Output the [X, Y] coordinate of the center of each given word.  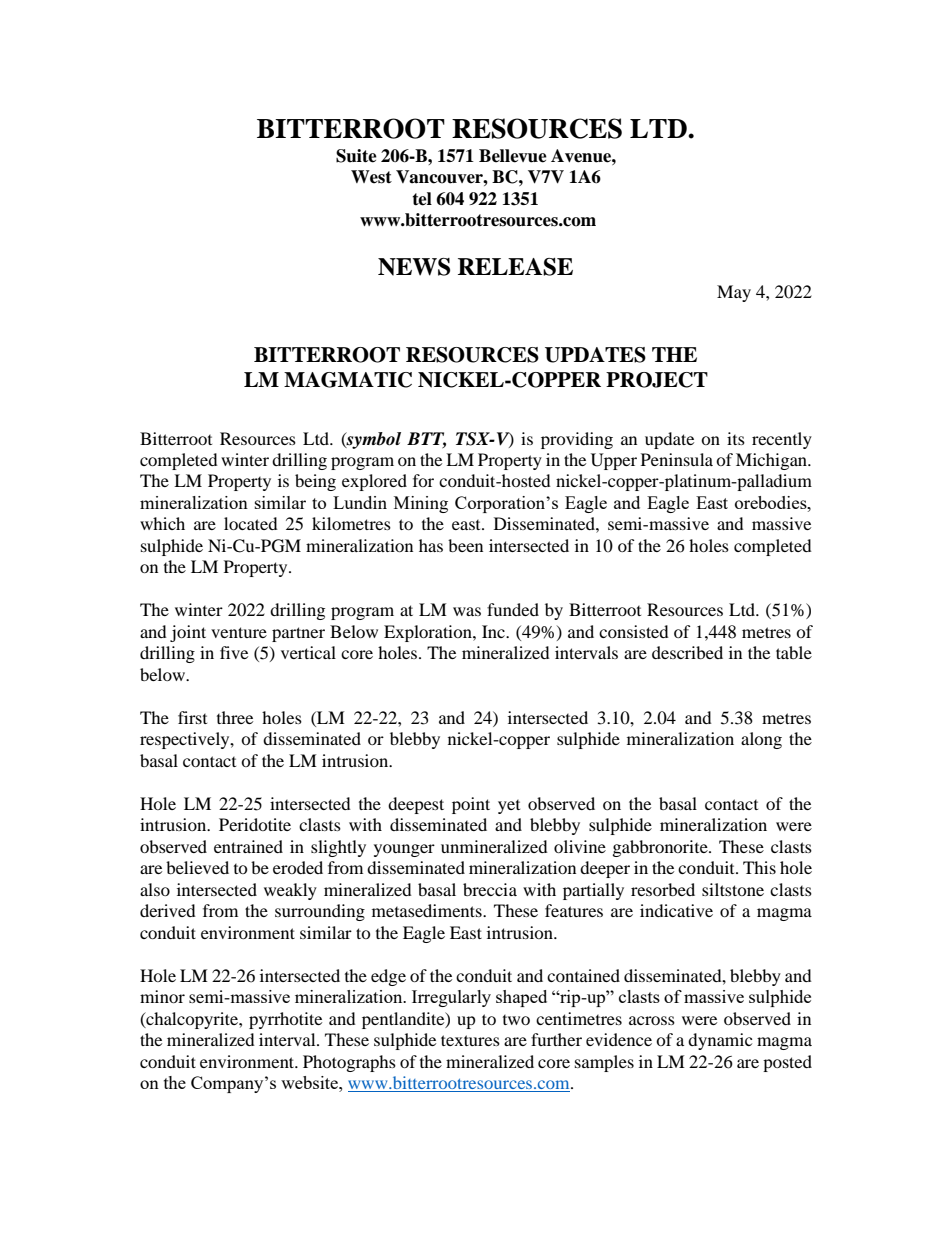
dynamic [720, 1041]
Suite [356, 156]
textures [470, 1040]
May [734, 293]
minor [162, 996]
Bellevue [513, 156]
